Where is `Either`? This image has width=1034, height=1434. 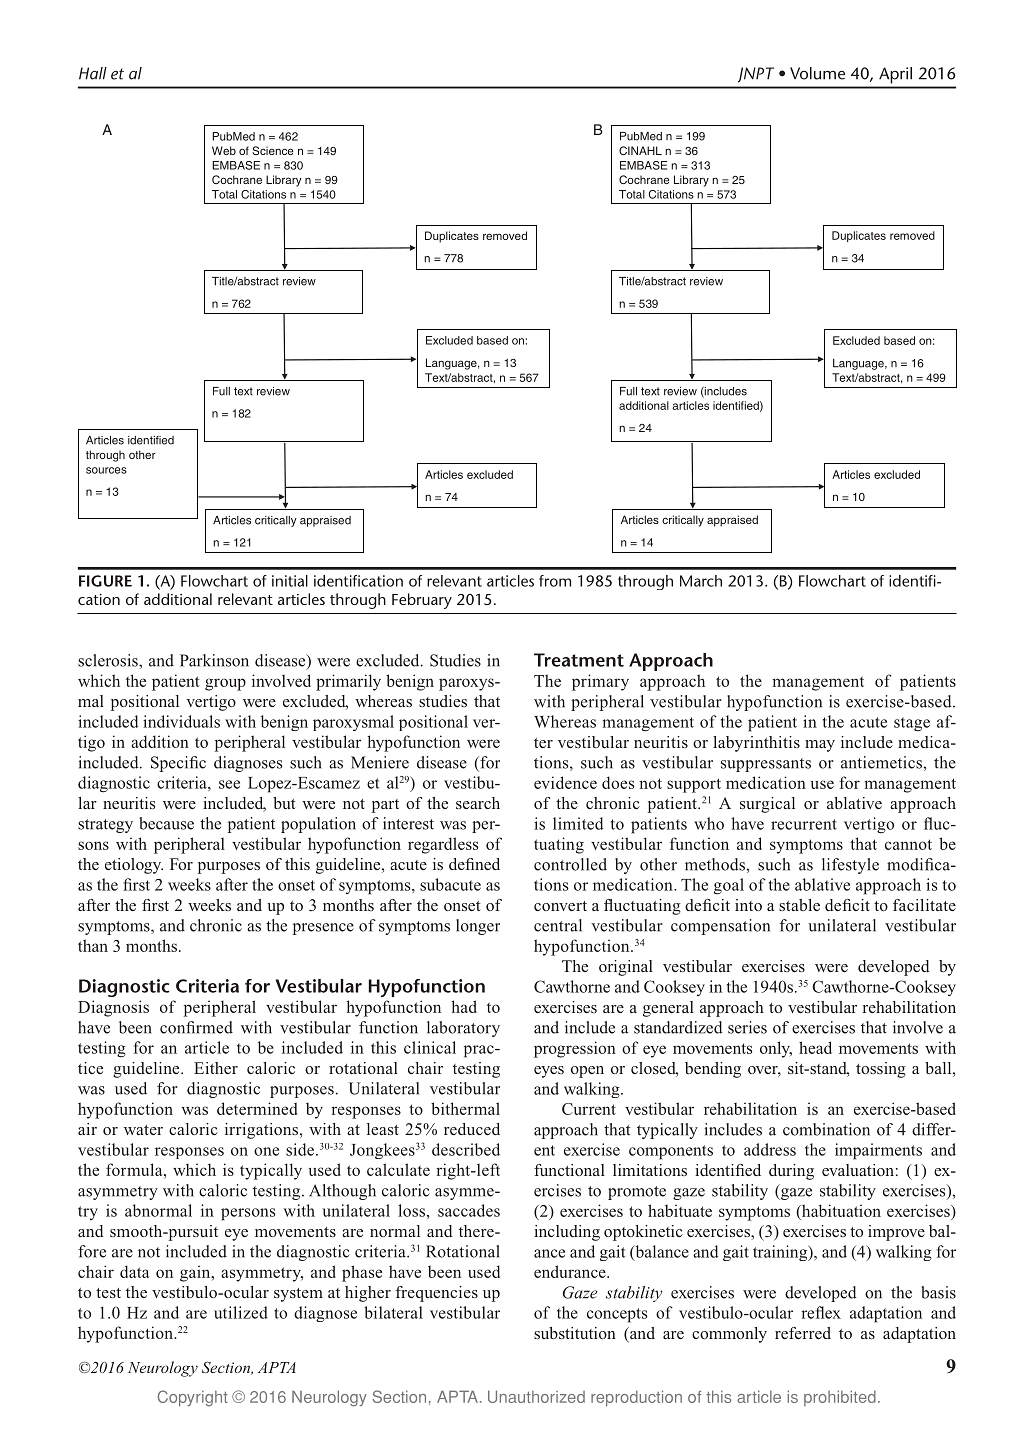
Either is located at coordinates (216, 1068).
